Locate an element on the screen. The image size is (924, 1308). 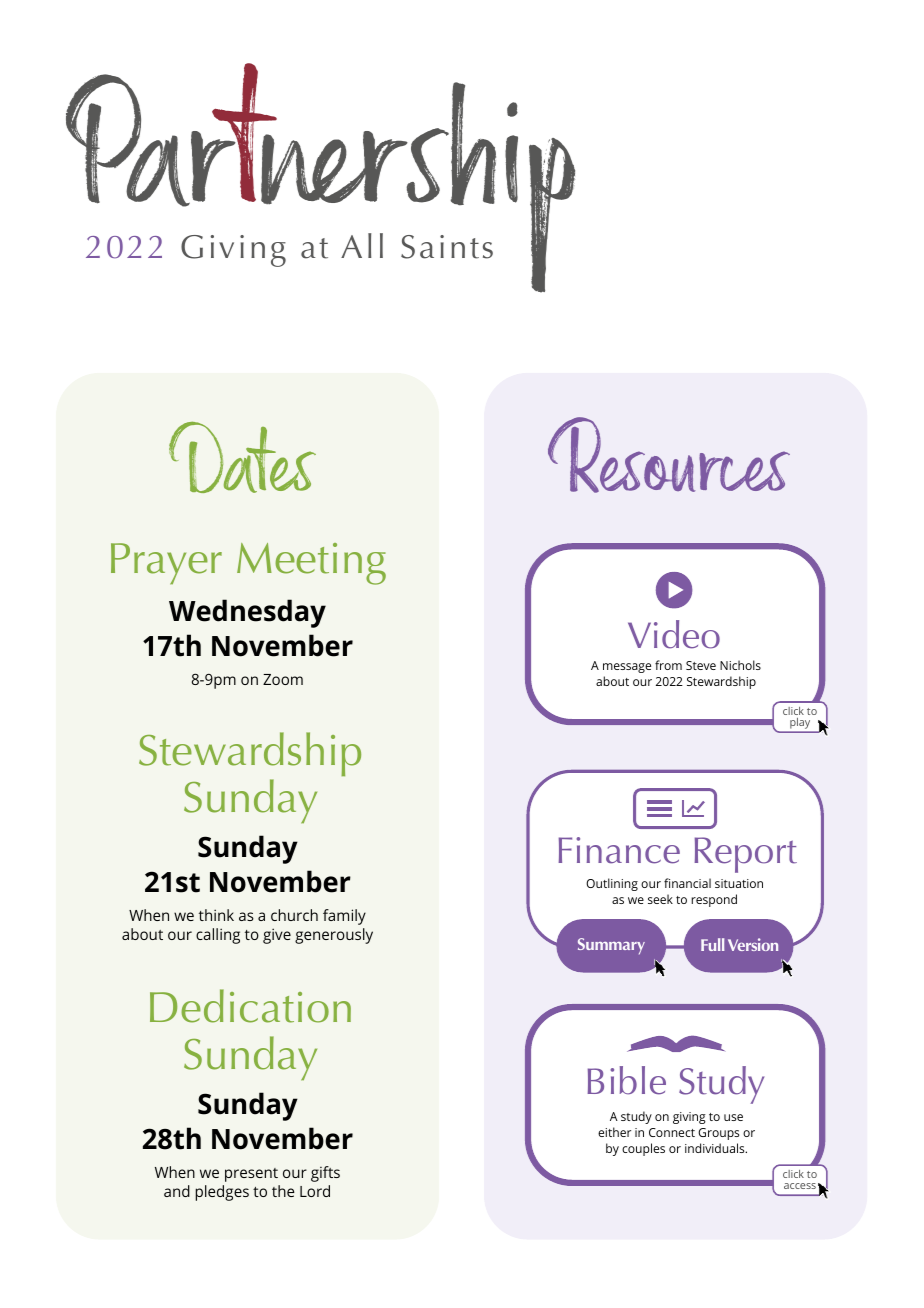
Zoom is located at coordinates (283, 679).
